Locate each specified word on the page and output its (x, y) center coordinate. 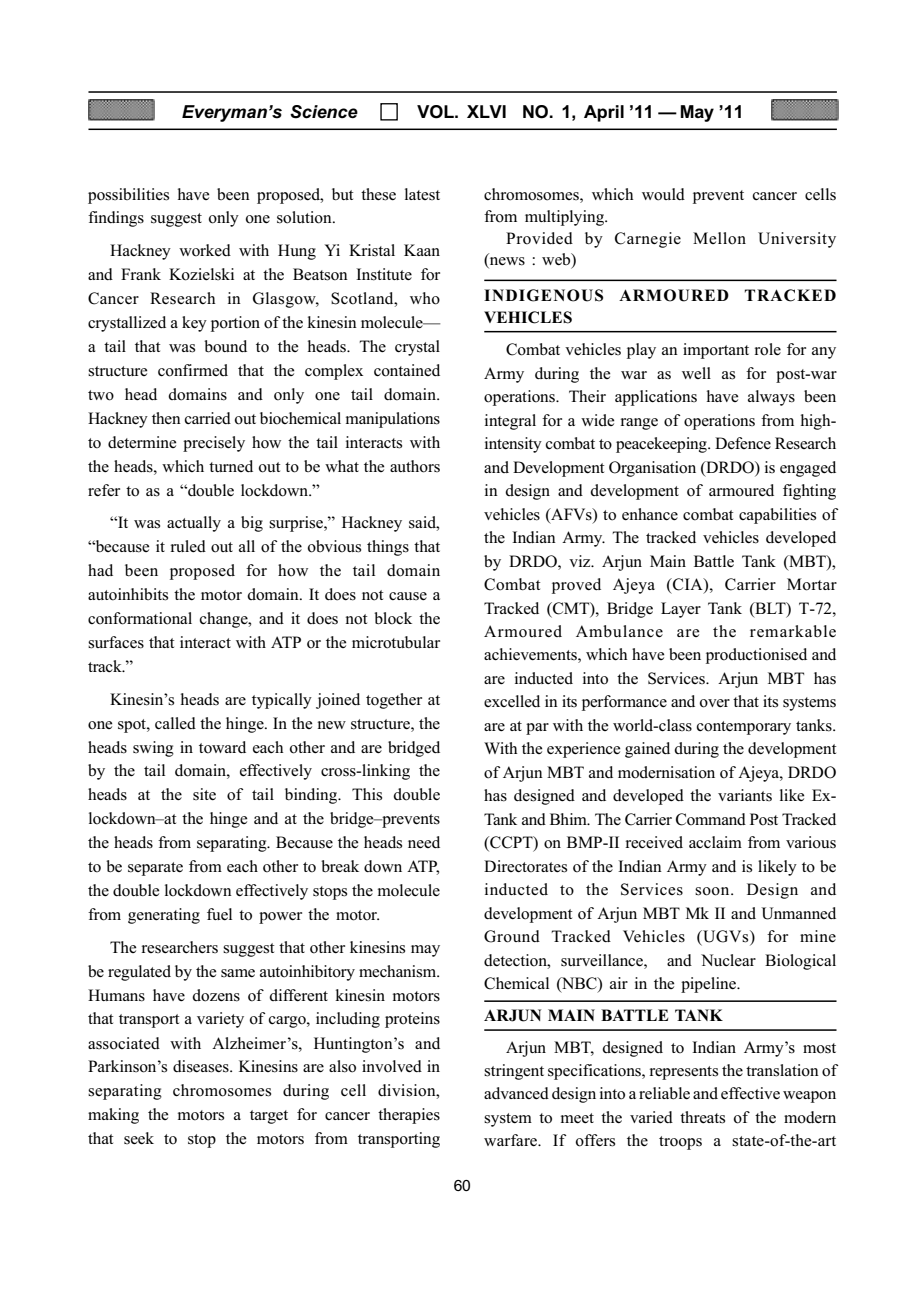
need (424, 842)
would (663, 194)
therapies (409, 1116)
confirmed (193, 370)
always (771, 398)
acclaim (715, 842)
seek (139, 1138)
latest (422, 194)
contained (407, 370)
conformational (140, 618)
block (393, 618)
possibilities (128, 196)
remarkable (793, 631)
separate (155, 869)
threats (702, 1117)
